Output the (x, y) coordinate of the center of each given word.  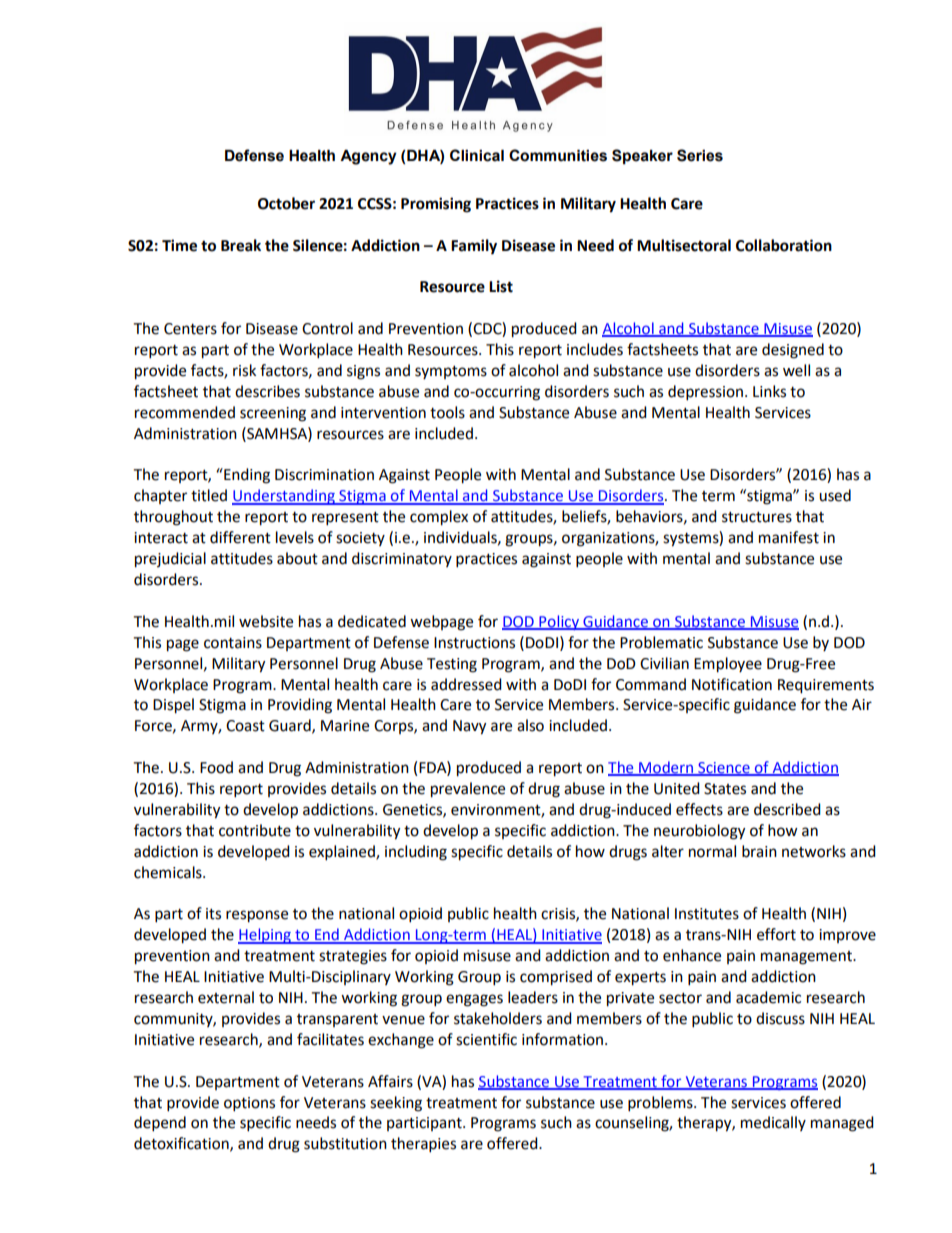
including (416, 853)
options (249, 1104)
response (257, 916)
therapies (423, 1145)
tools (447, 412)
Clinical (477, 155)
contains (233, 643)
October (286, 203)
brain (759, 851)
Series (700, 155)
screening (273, 414)
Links (769, 391)
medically (773, 1123)
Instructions (474, 643)
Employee (728, 665)
